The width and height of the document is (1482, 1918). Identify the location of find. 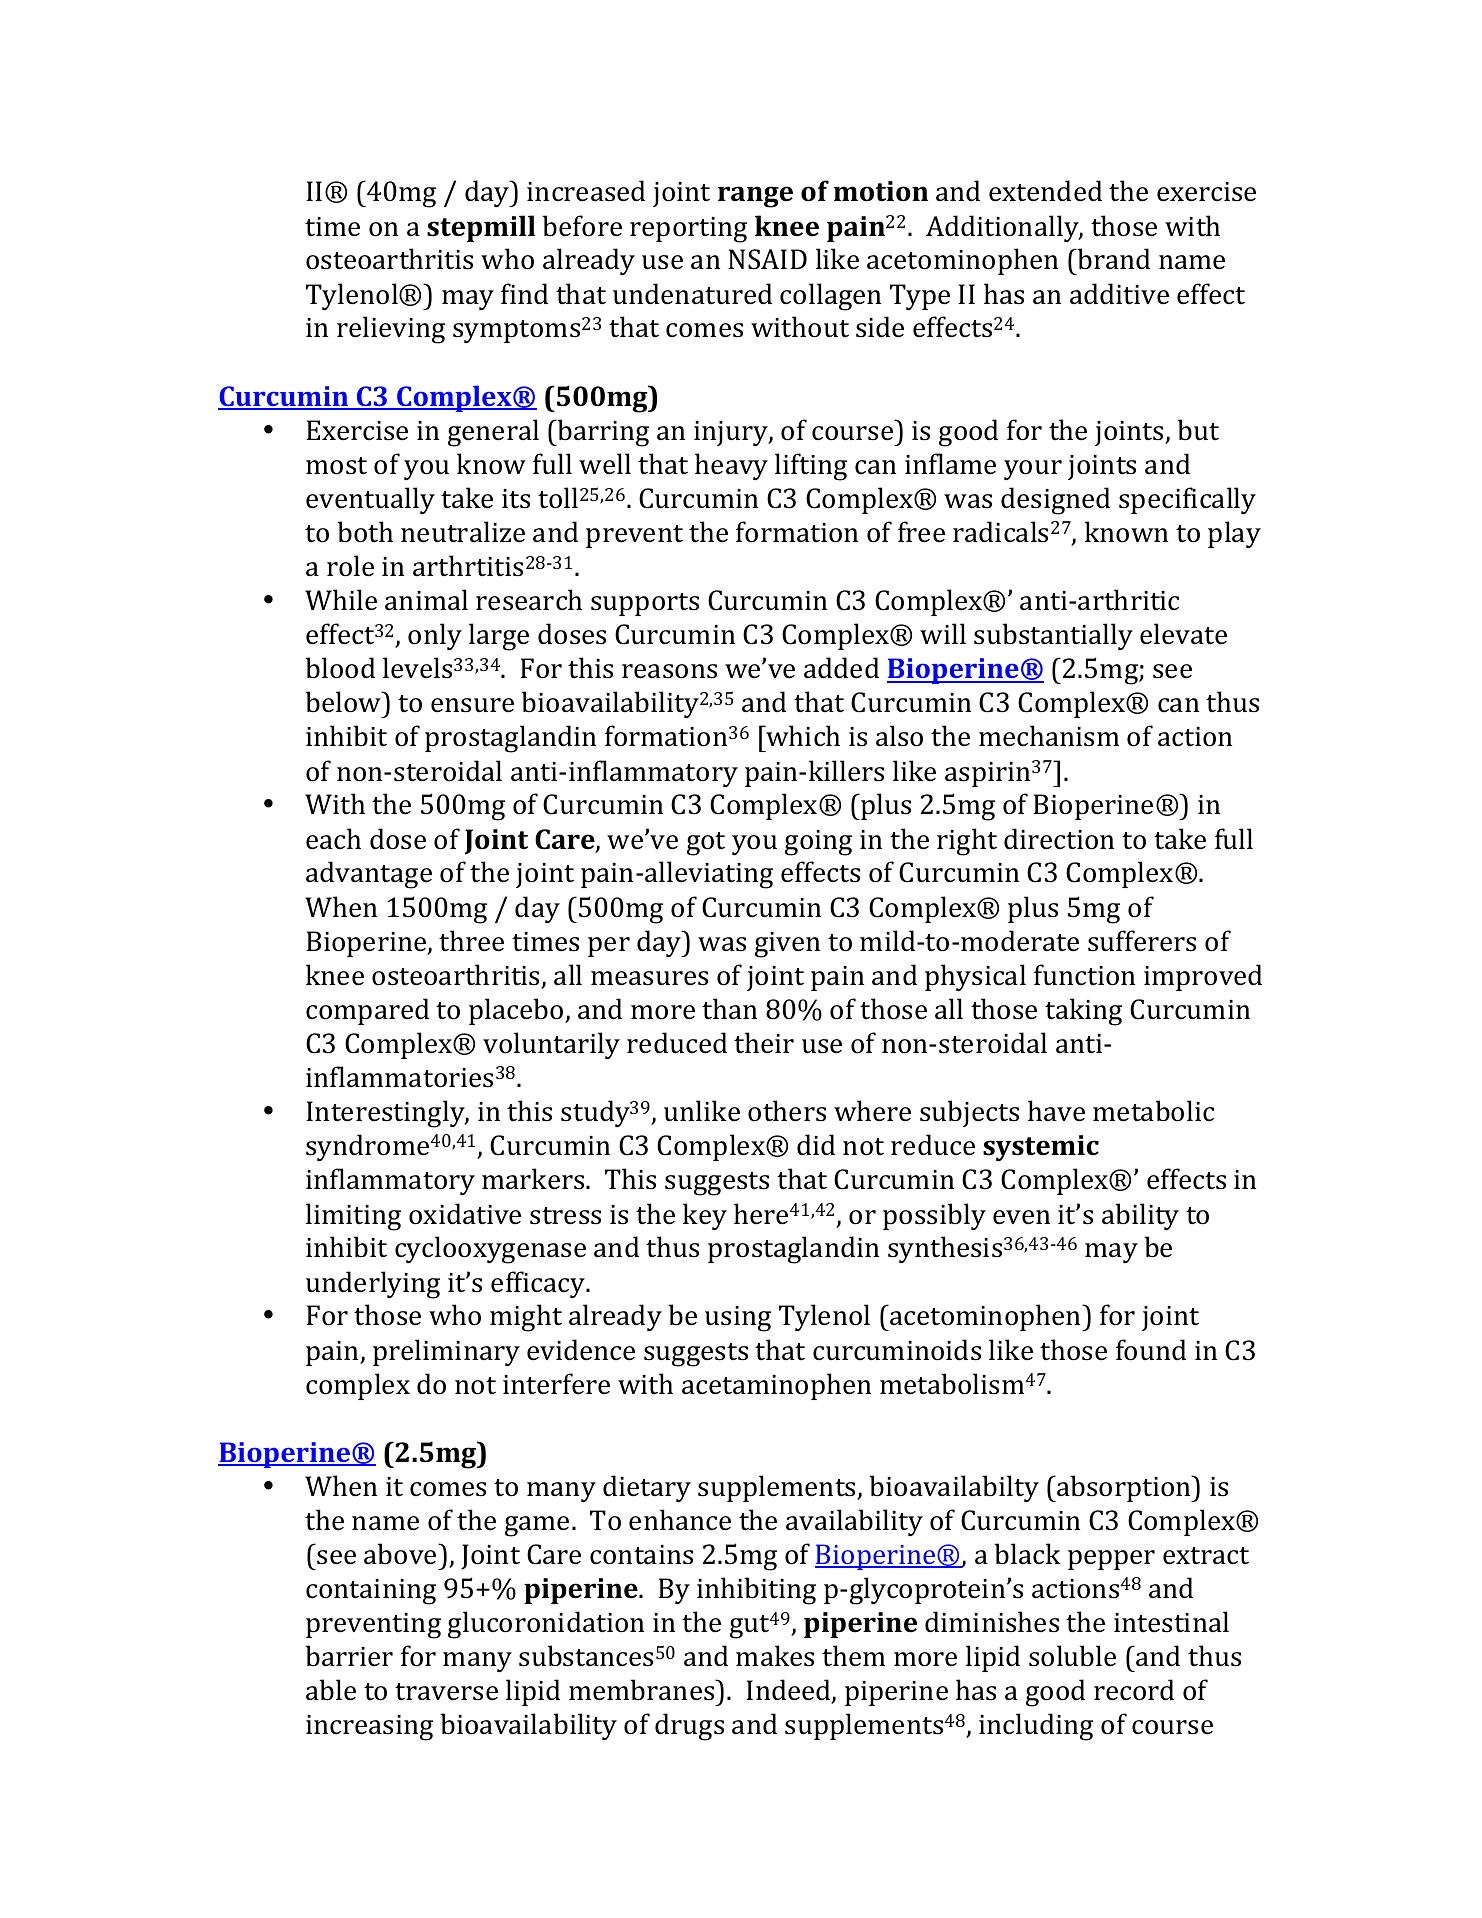
(524, 294).
